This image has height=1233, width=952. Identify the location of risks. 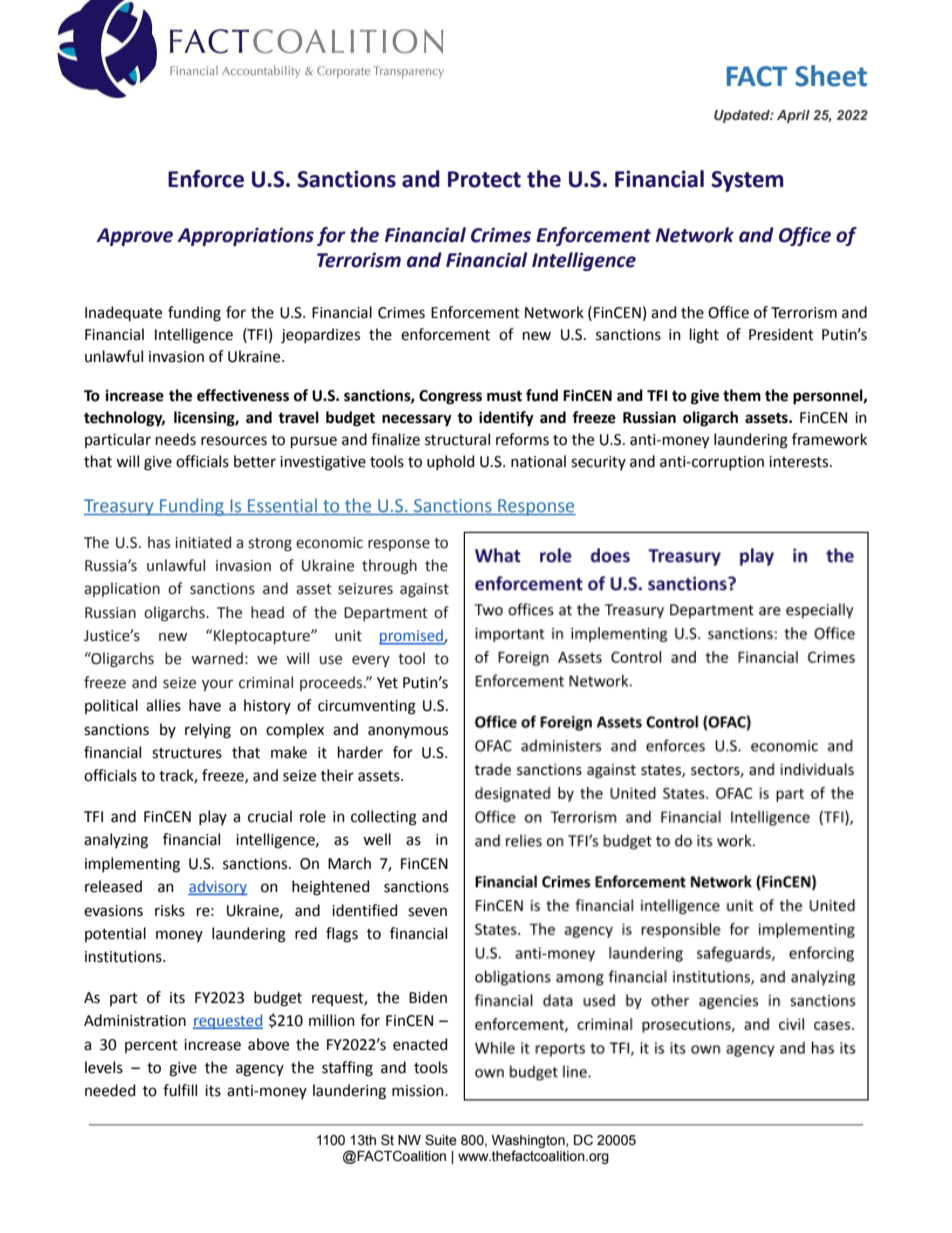
(170, 910).
